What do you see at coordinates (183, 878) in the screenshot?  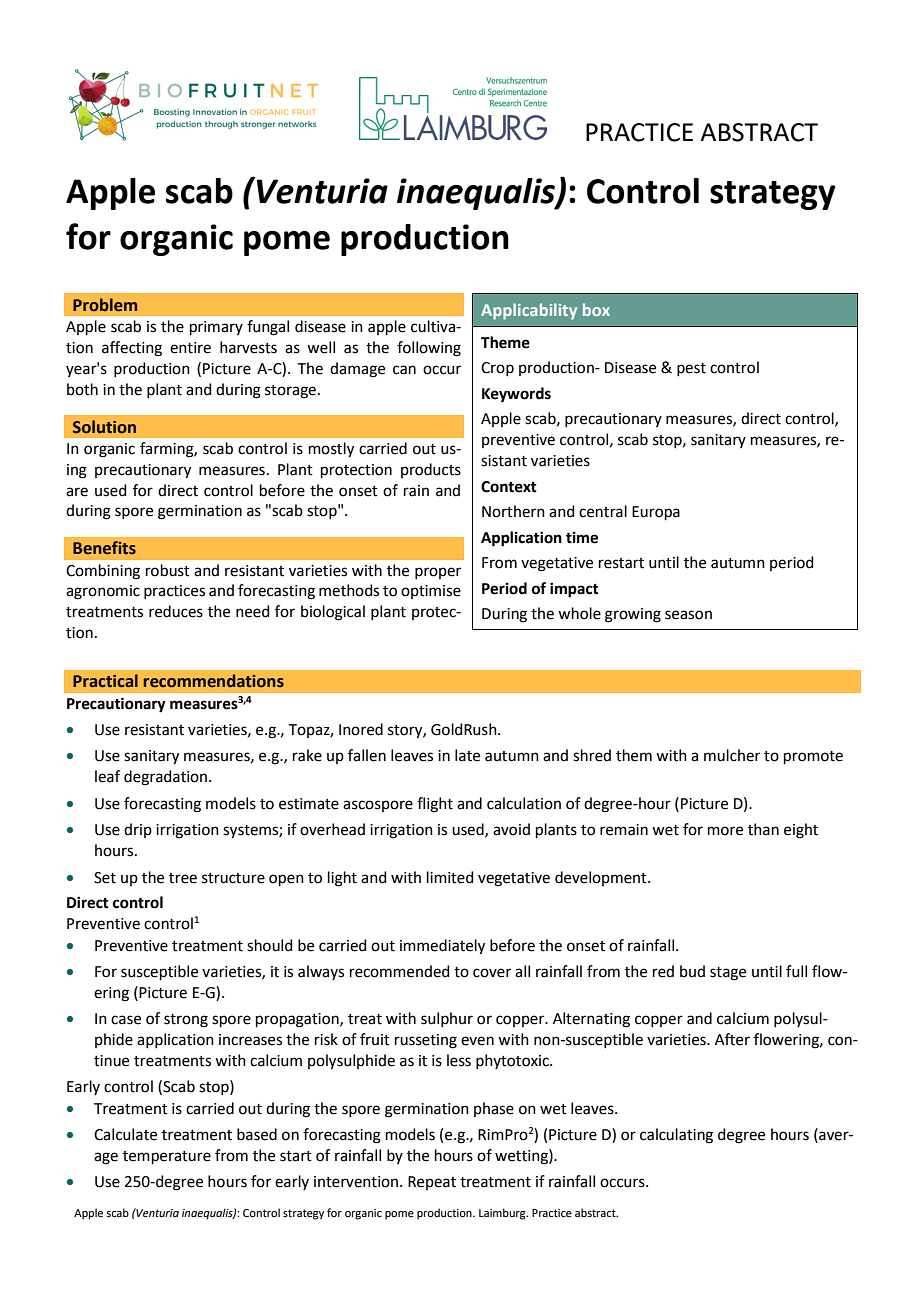 I see `tree` at bounding box center [183, 878].
